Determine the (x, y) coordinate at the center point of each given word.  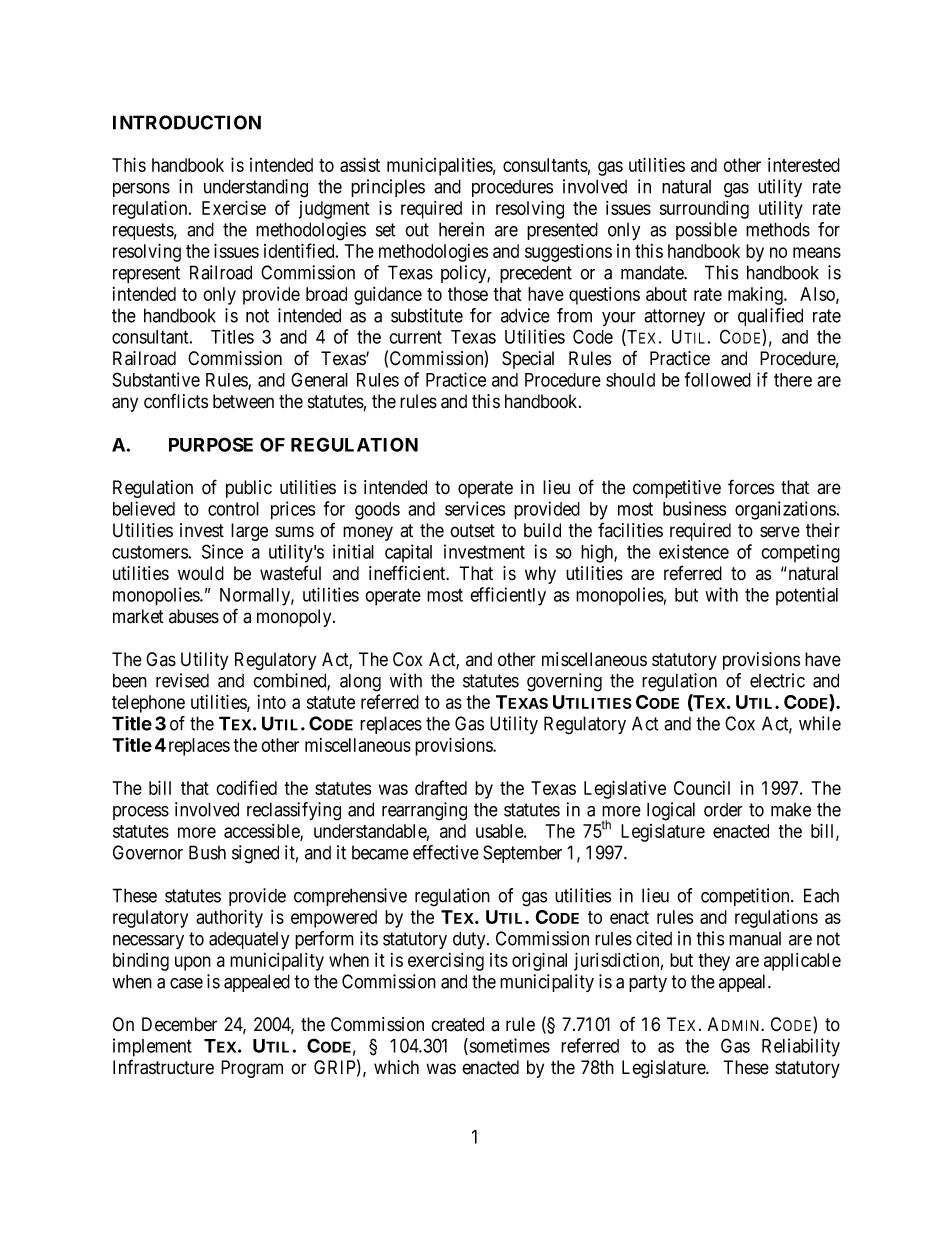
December (179, 1024)
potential (807, 596)
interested (804, 165)
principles (388, 188)
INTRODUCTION (187, 122)
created (457, 1024)
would (201, 573)
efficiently (508, 596)
